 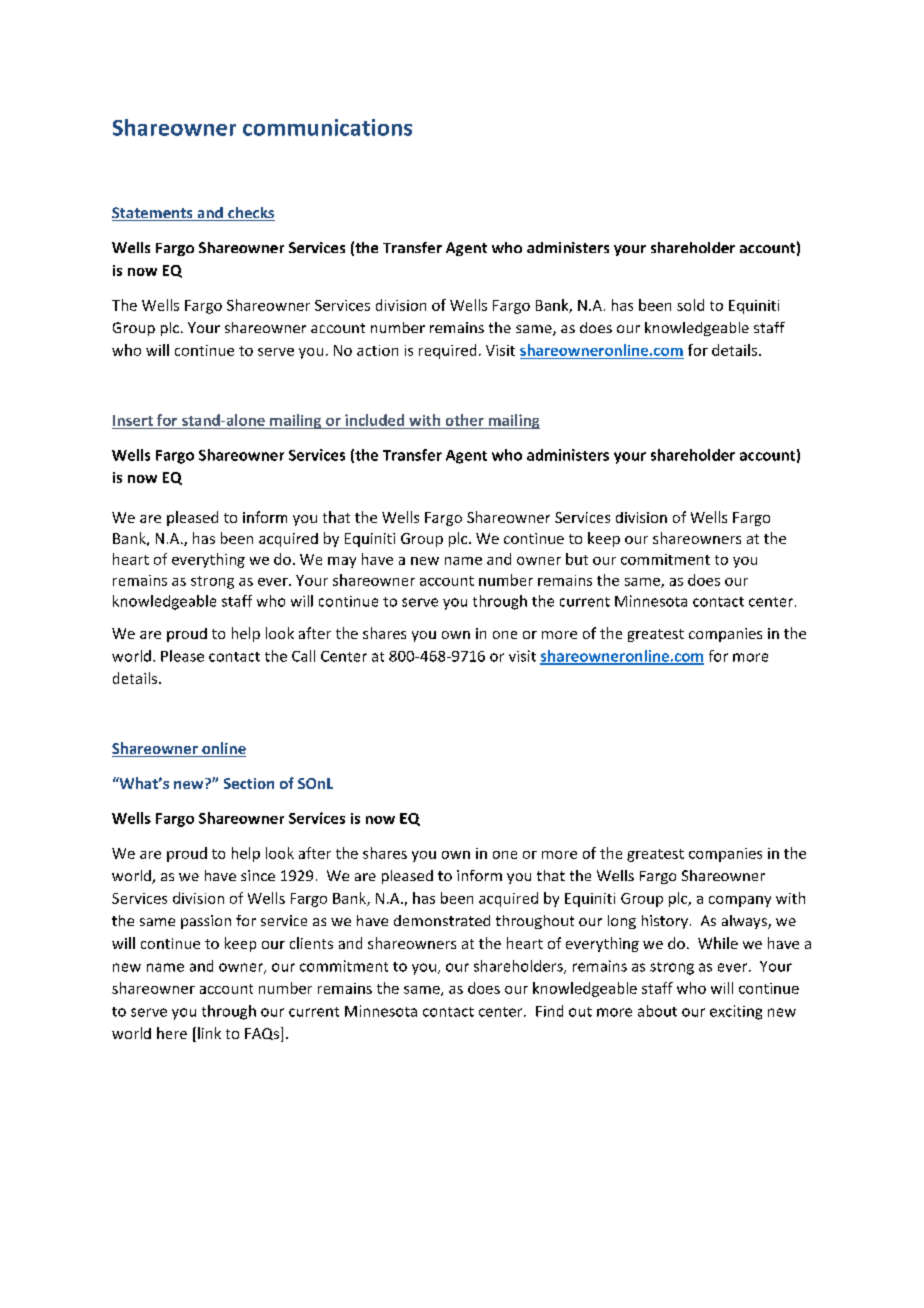 What do you see at coordinates (549, 1011) in the screenshot?
I see `Find` at bounding box center [549, 1011].
